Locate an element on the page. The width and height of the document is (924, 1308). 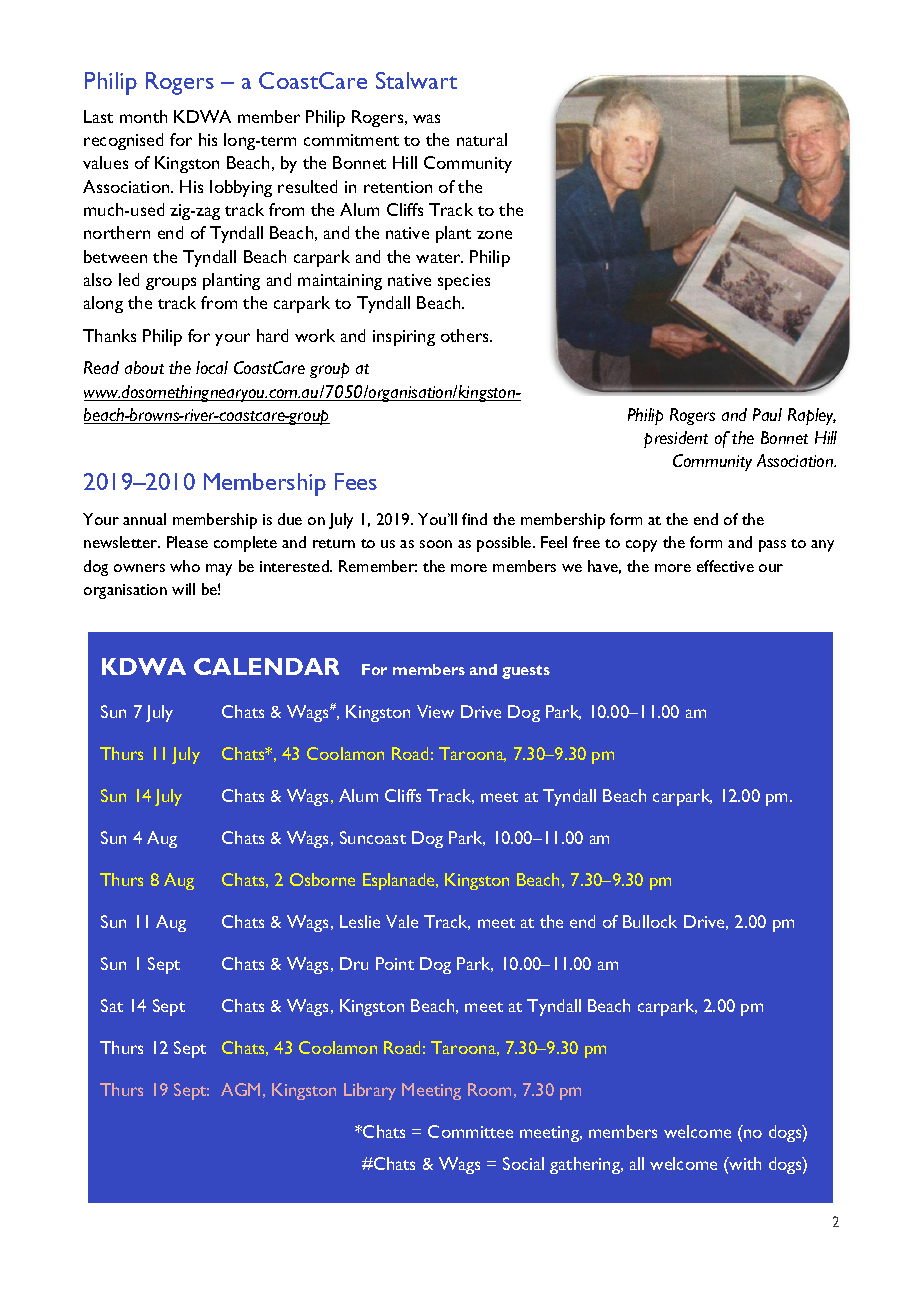
effective is located at coordinates (725, 566).
